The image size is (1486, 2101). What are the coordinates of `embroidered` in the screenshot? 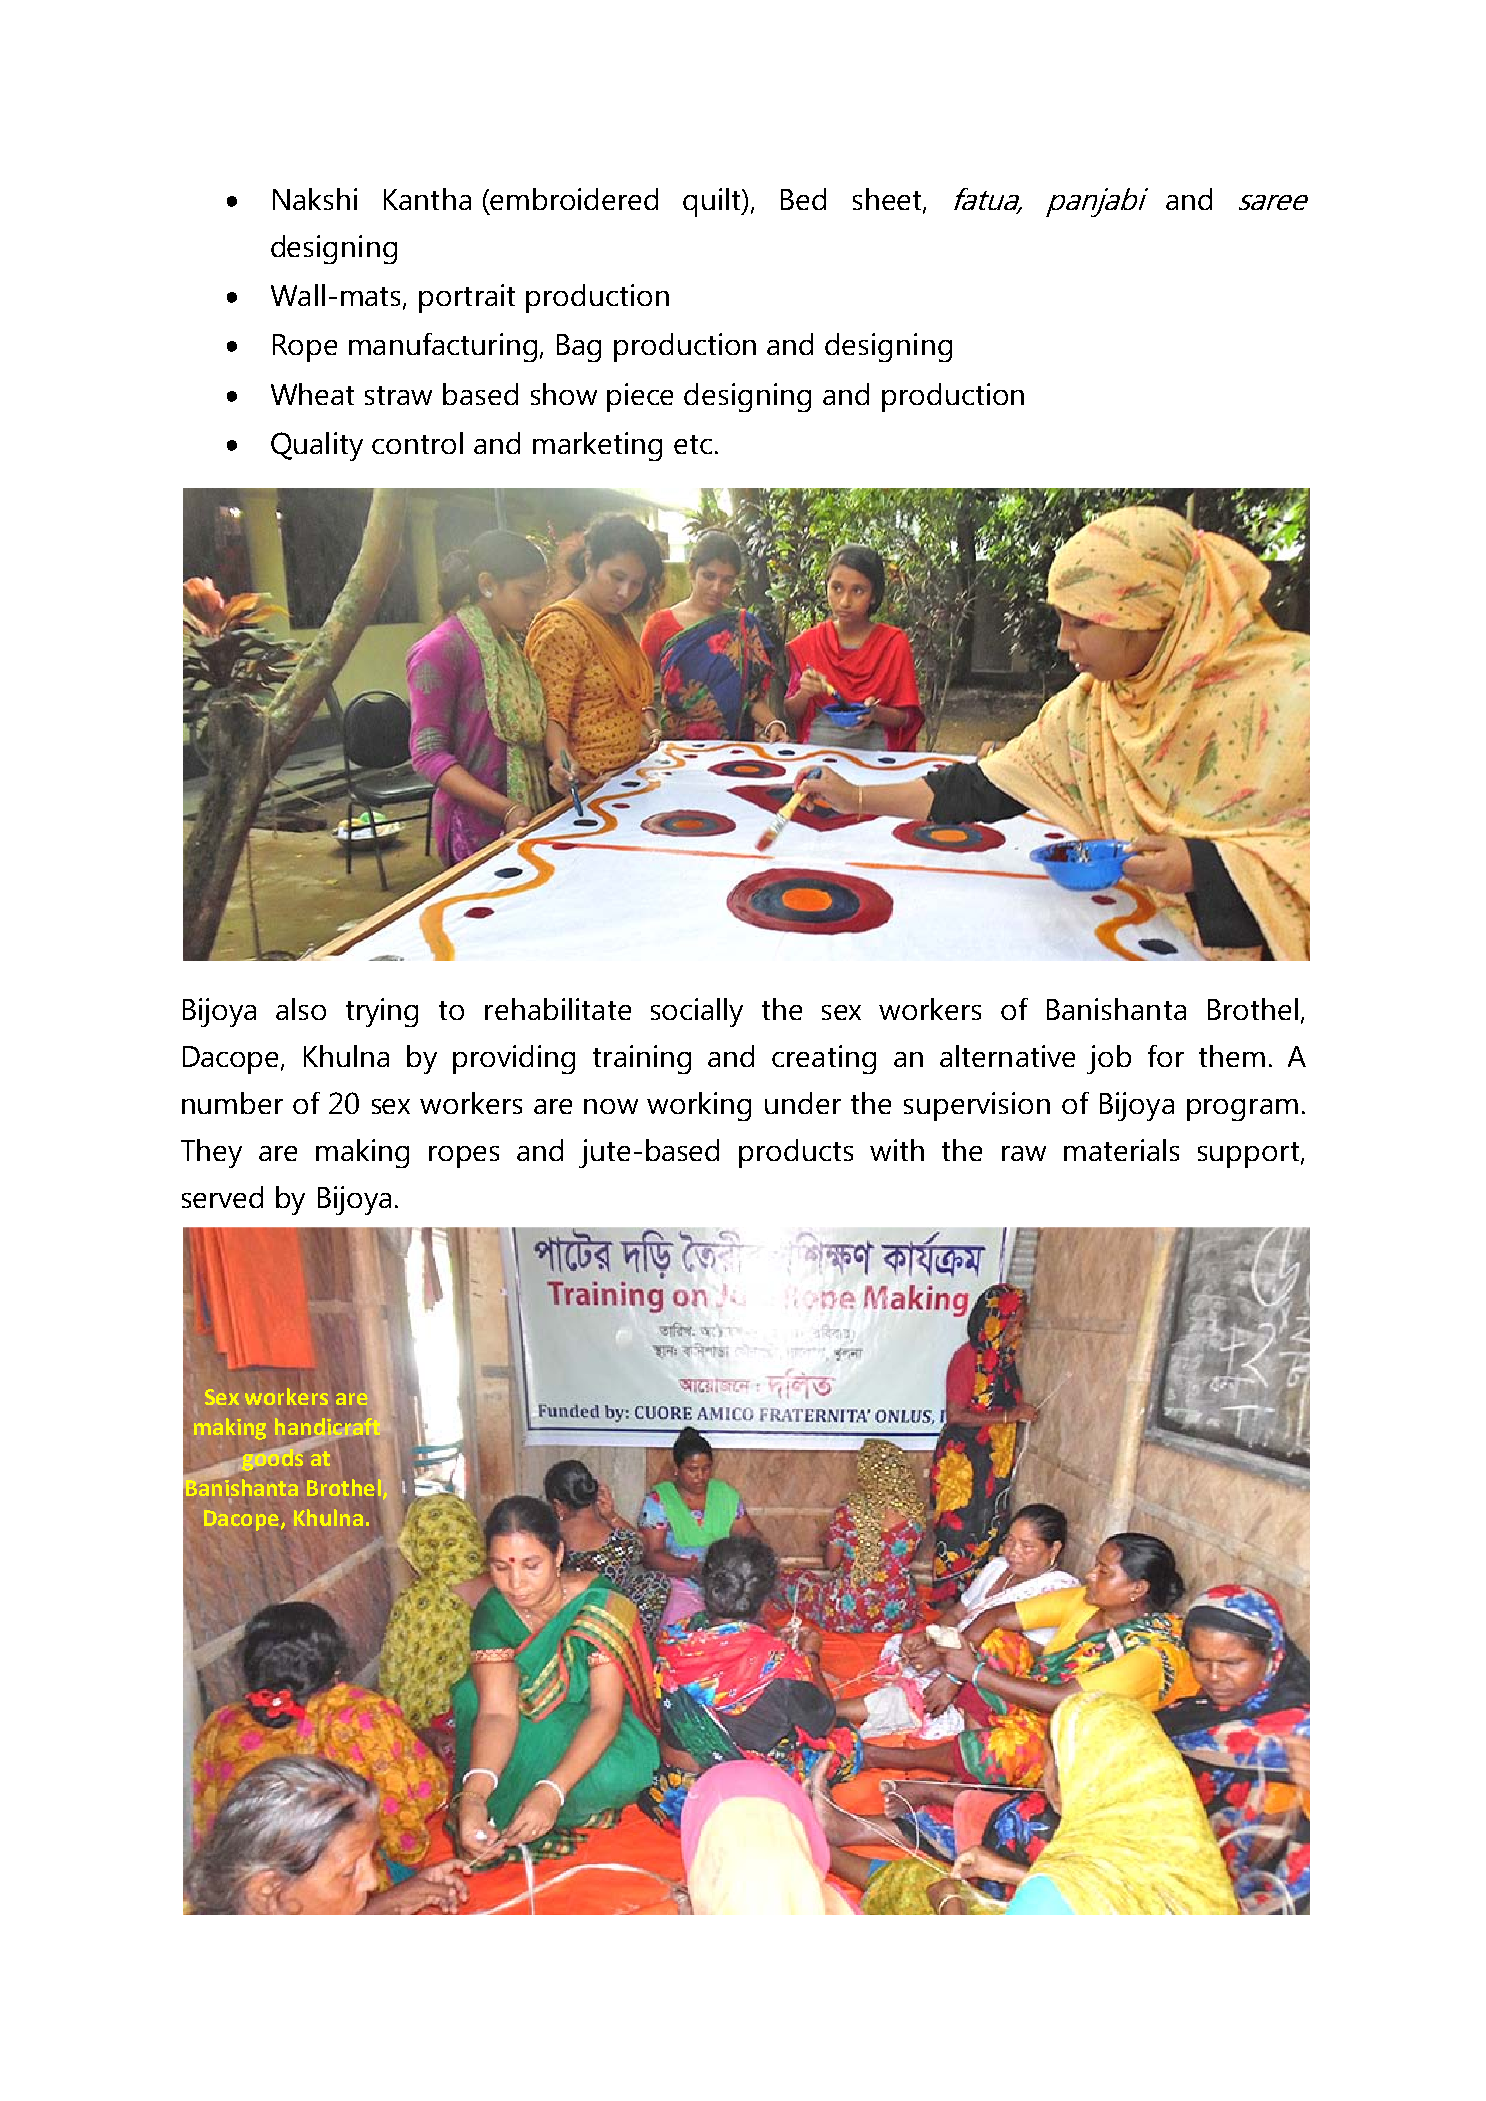 It's located at (574, 199).
